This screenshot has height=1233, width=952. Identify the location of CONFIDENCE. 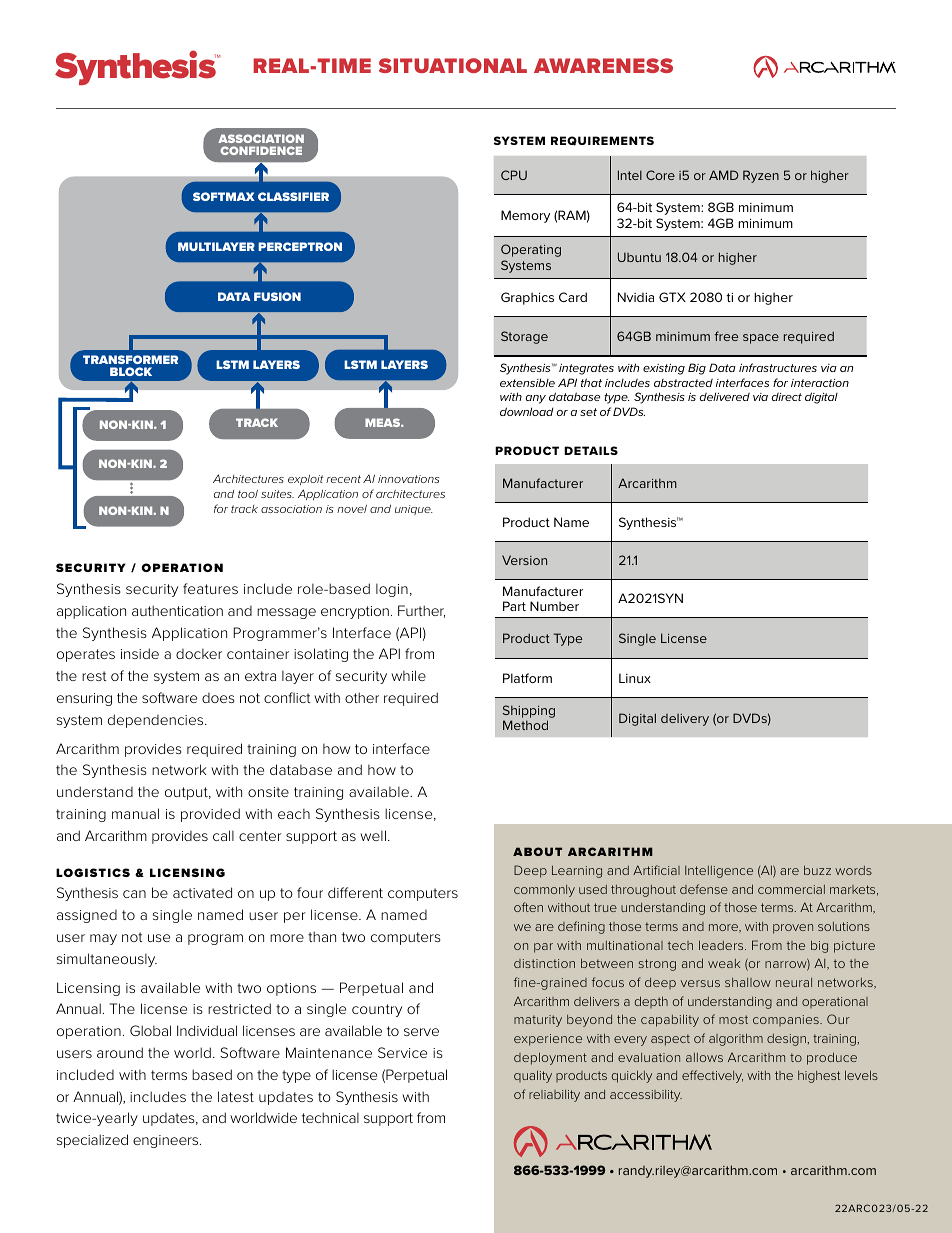
(261, 150).
